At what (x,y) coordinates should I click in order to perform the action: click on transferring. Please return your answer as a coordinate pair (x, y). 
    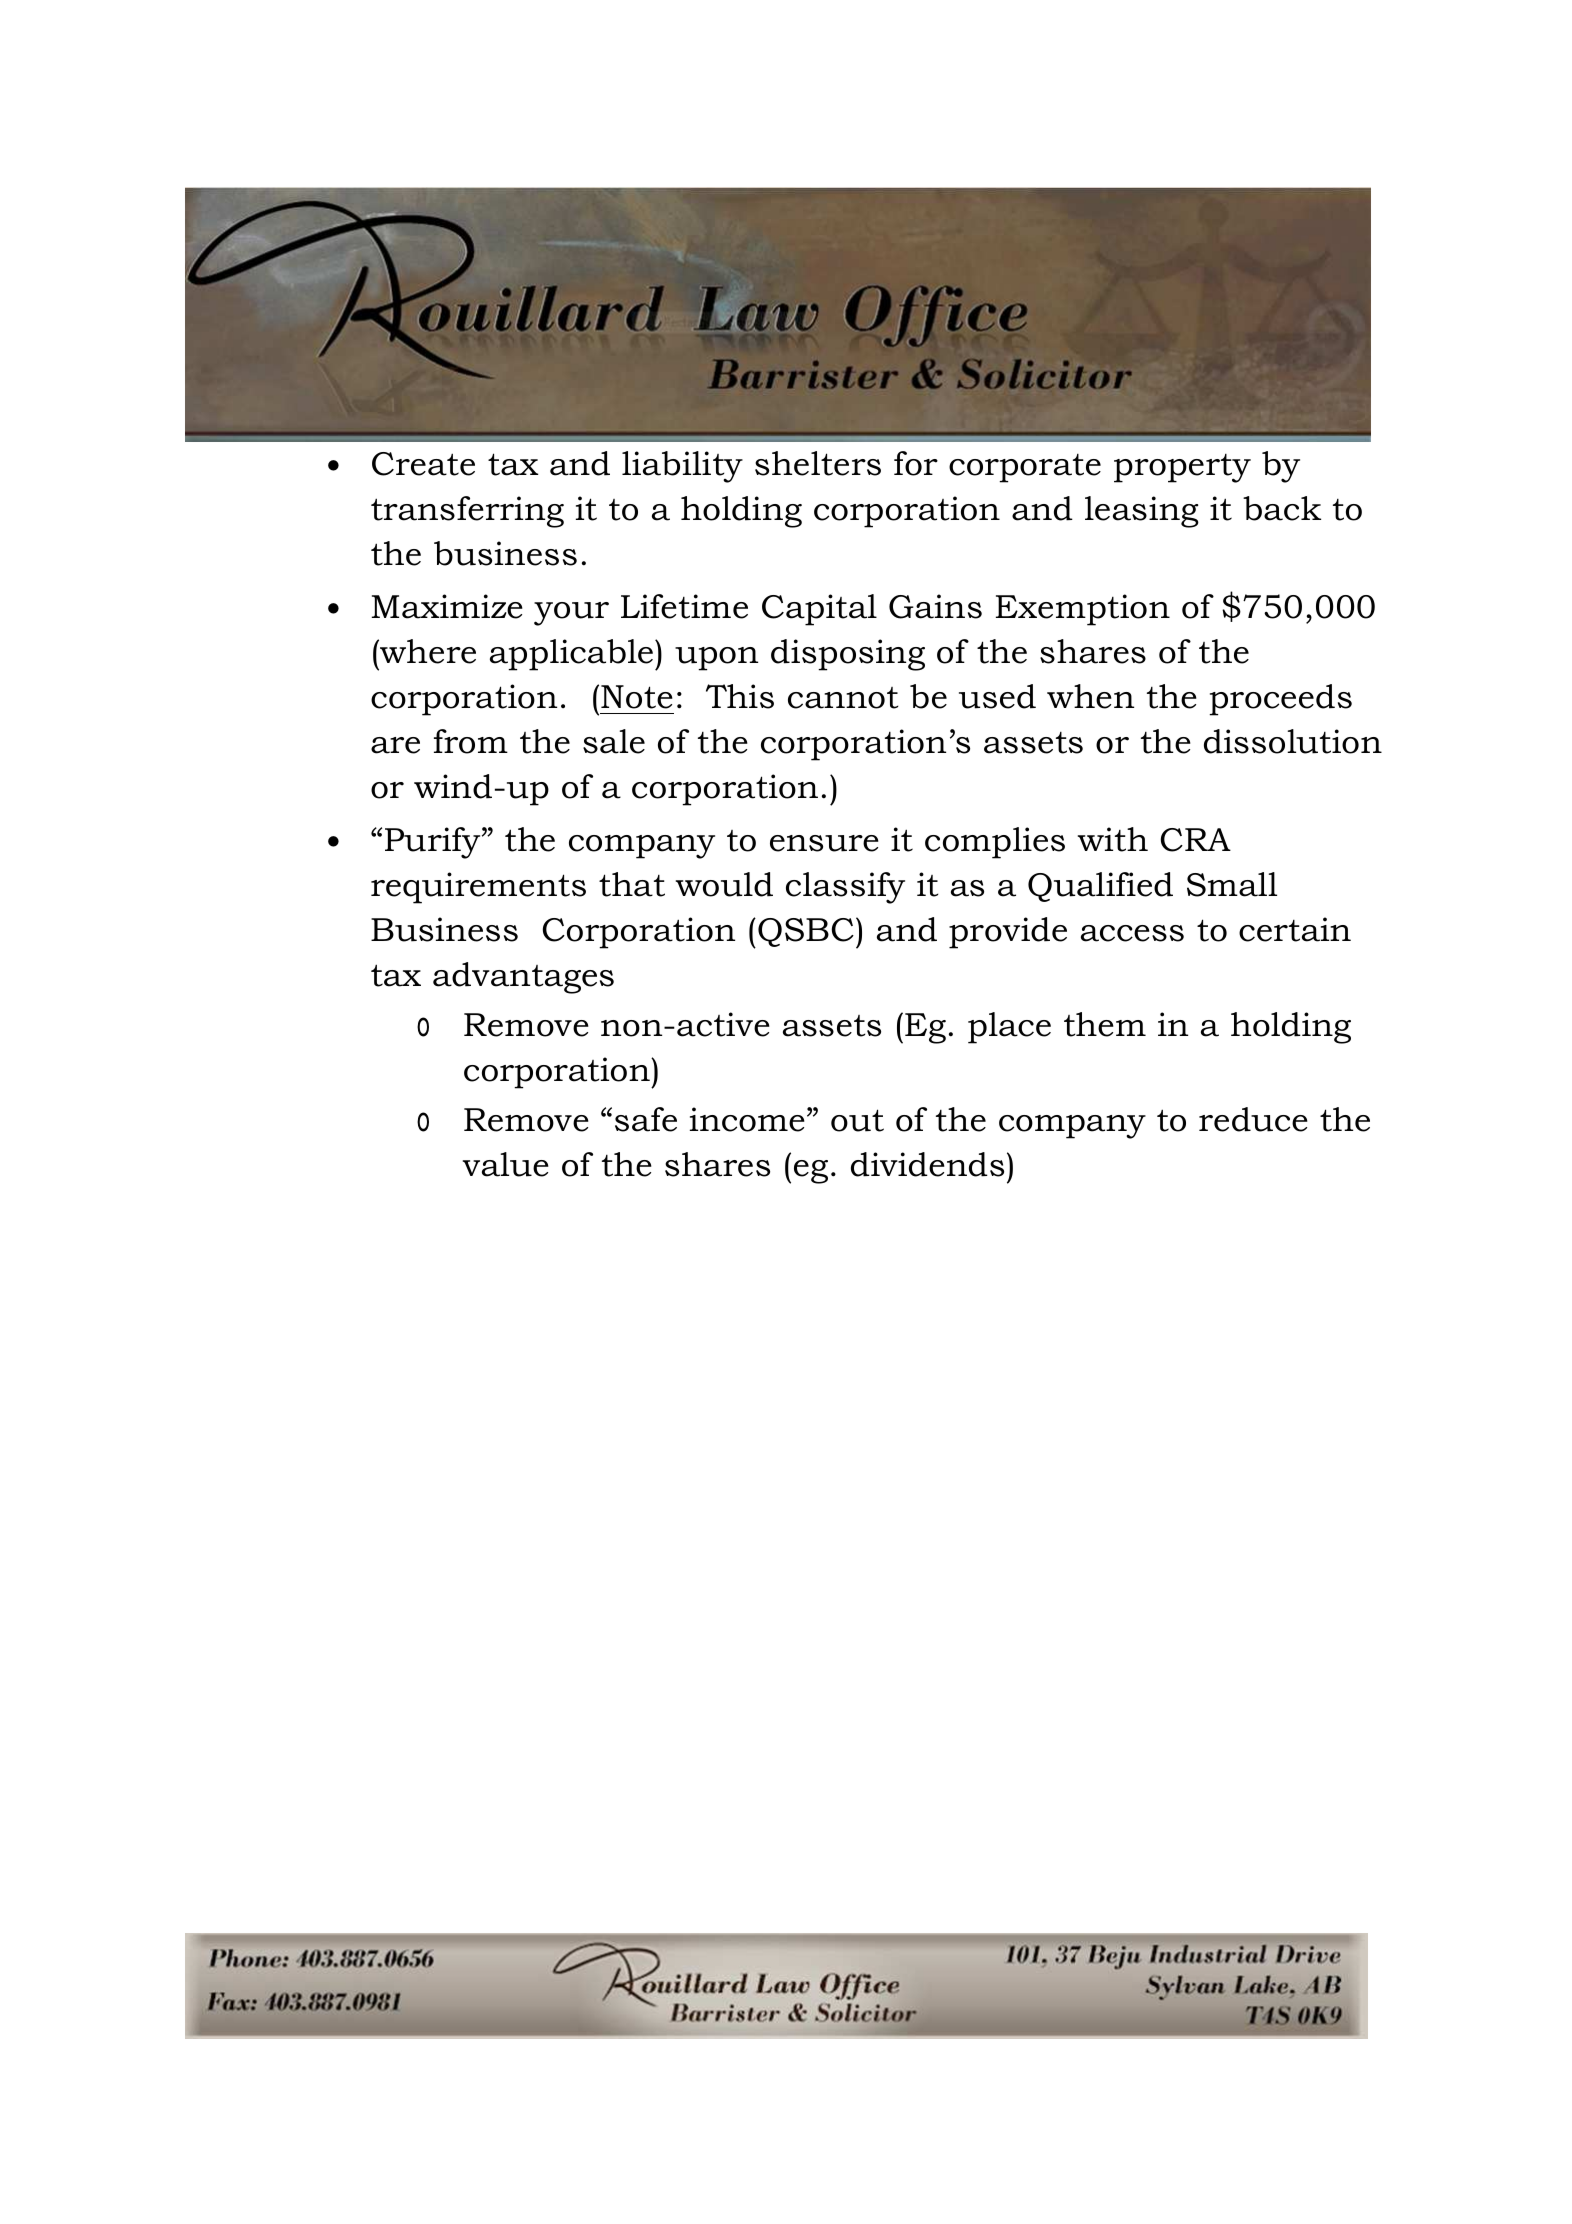
    Looking at the image, I should click on (467, 512).
